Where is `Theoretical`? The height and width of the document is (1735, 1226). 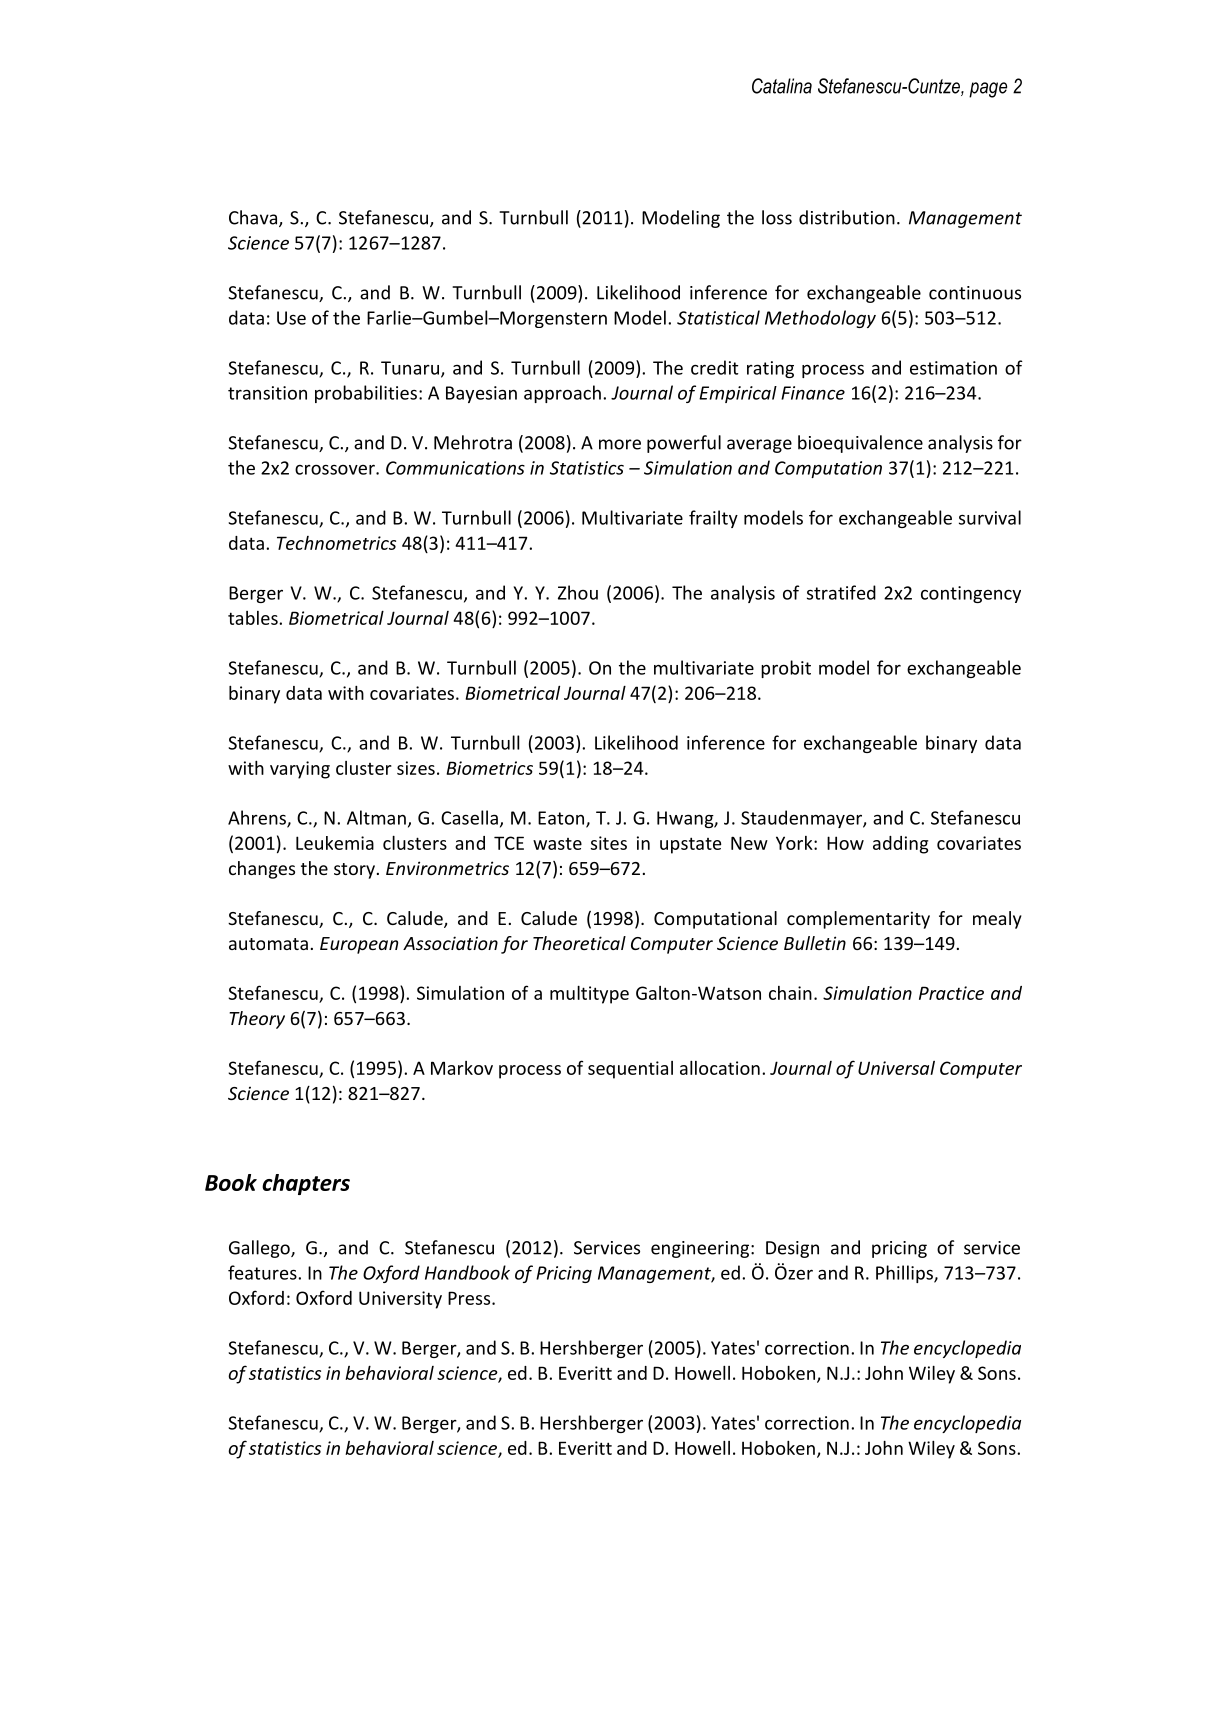 Theoretical is located at coordinates (579, 943).
